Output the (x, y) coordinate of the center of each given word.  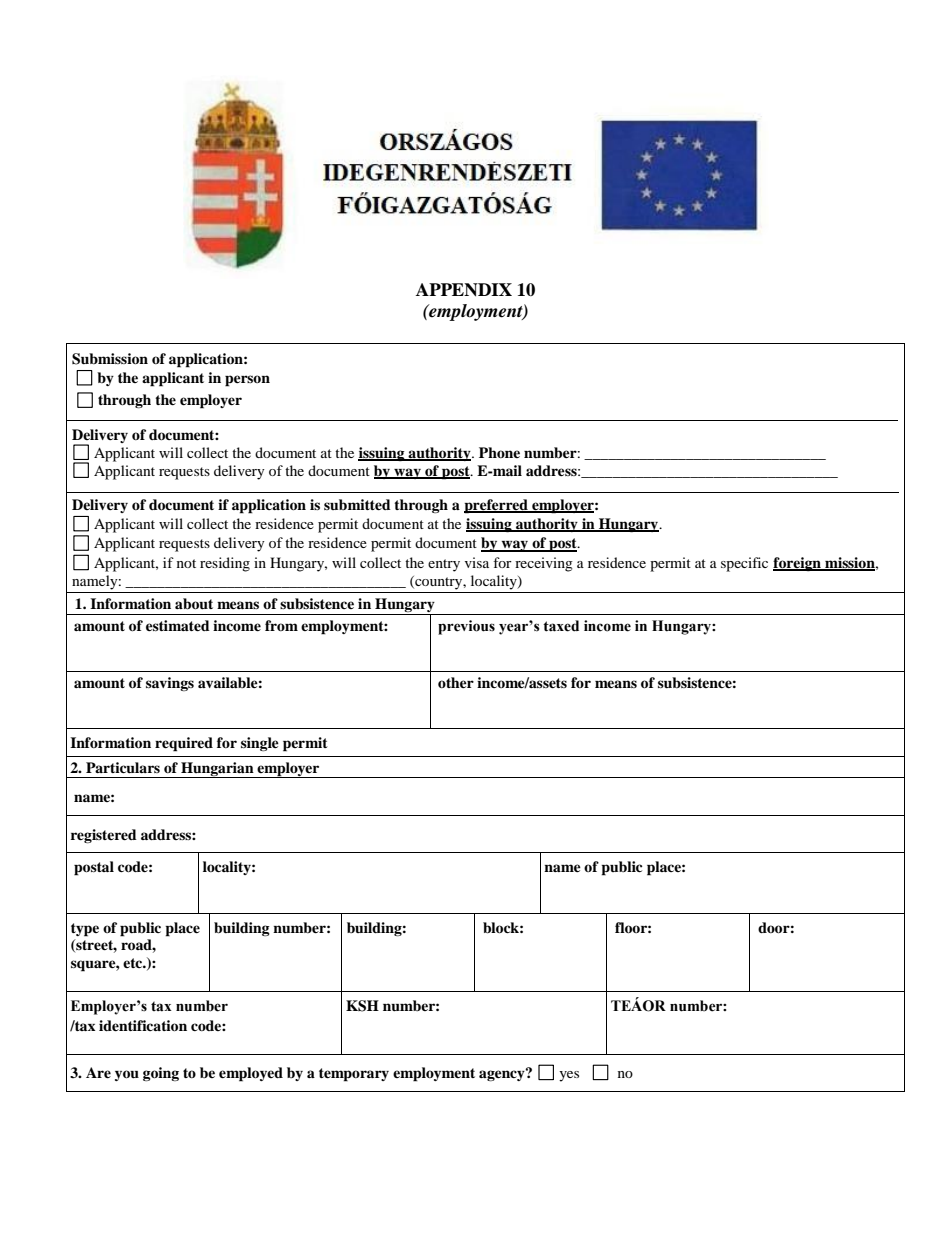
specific (744, 564)
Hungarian (217, 770)
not (186, 563)
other (456, 682)
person (247, 381)
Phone (499, 452)
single (260, 744)
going (161, 1074)
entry (444, 565)
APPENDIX (464, 290)
